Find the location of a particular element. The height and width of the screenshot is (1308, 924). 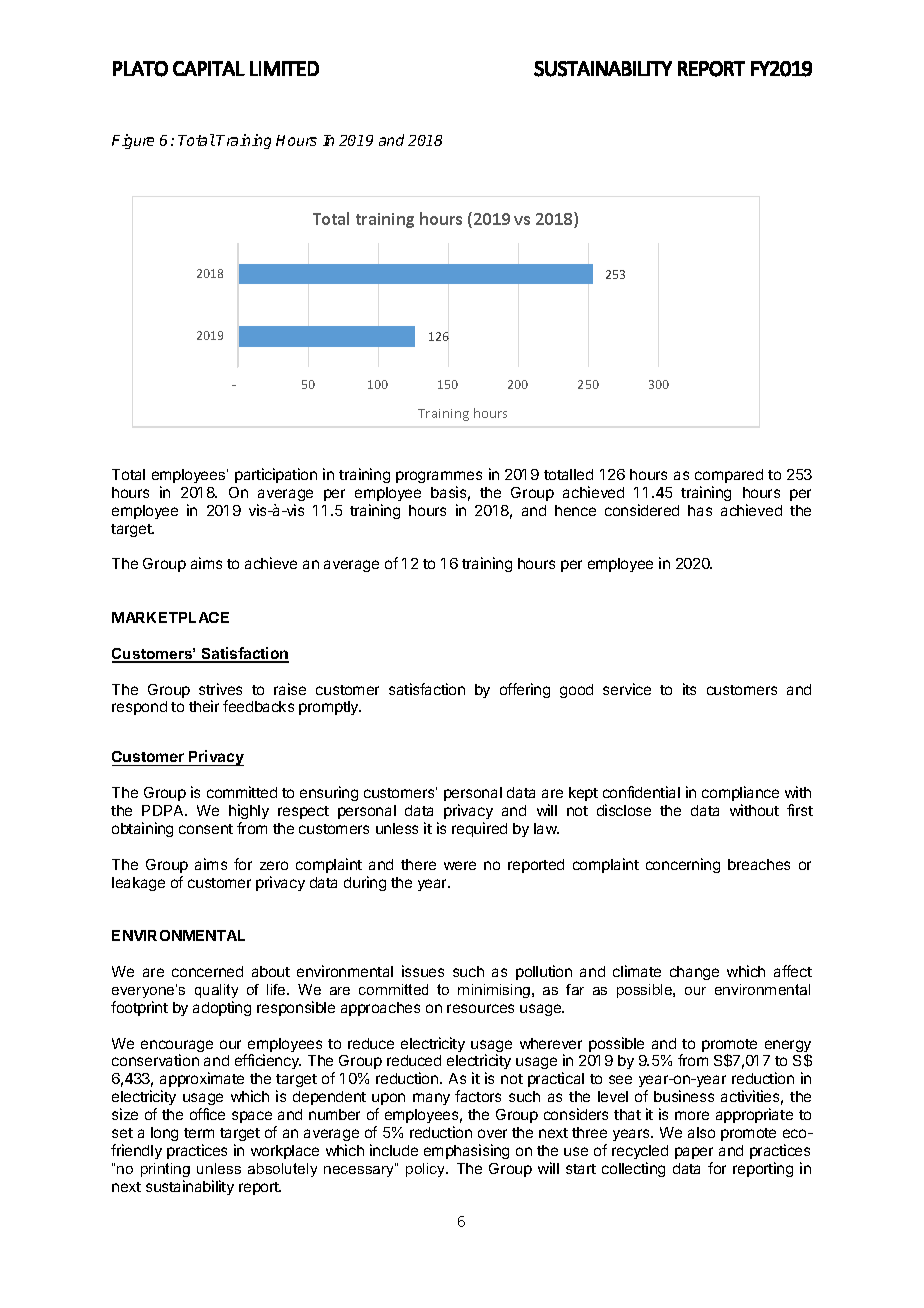

LIMITED is located at coordinates (284, 68).
